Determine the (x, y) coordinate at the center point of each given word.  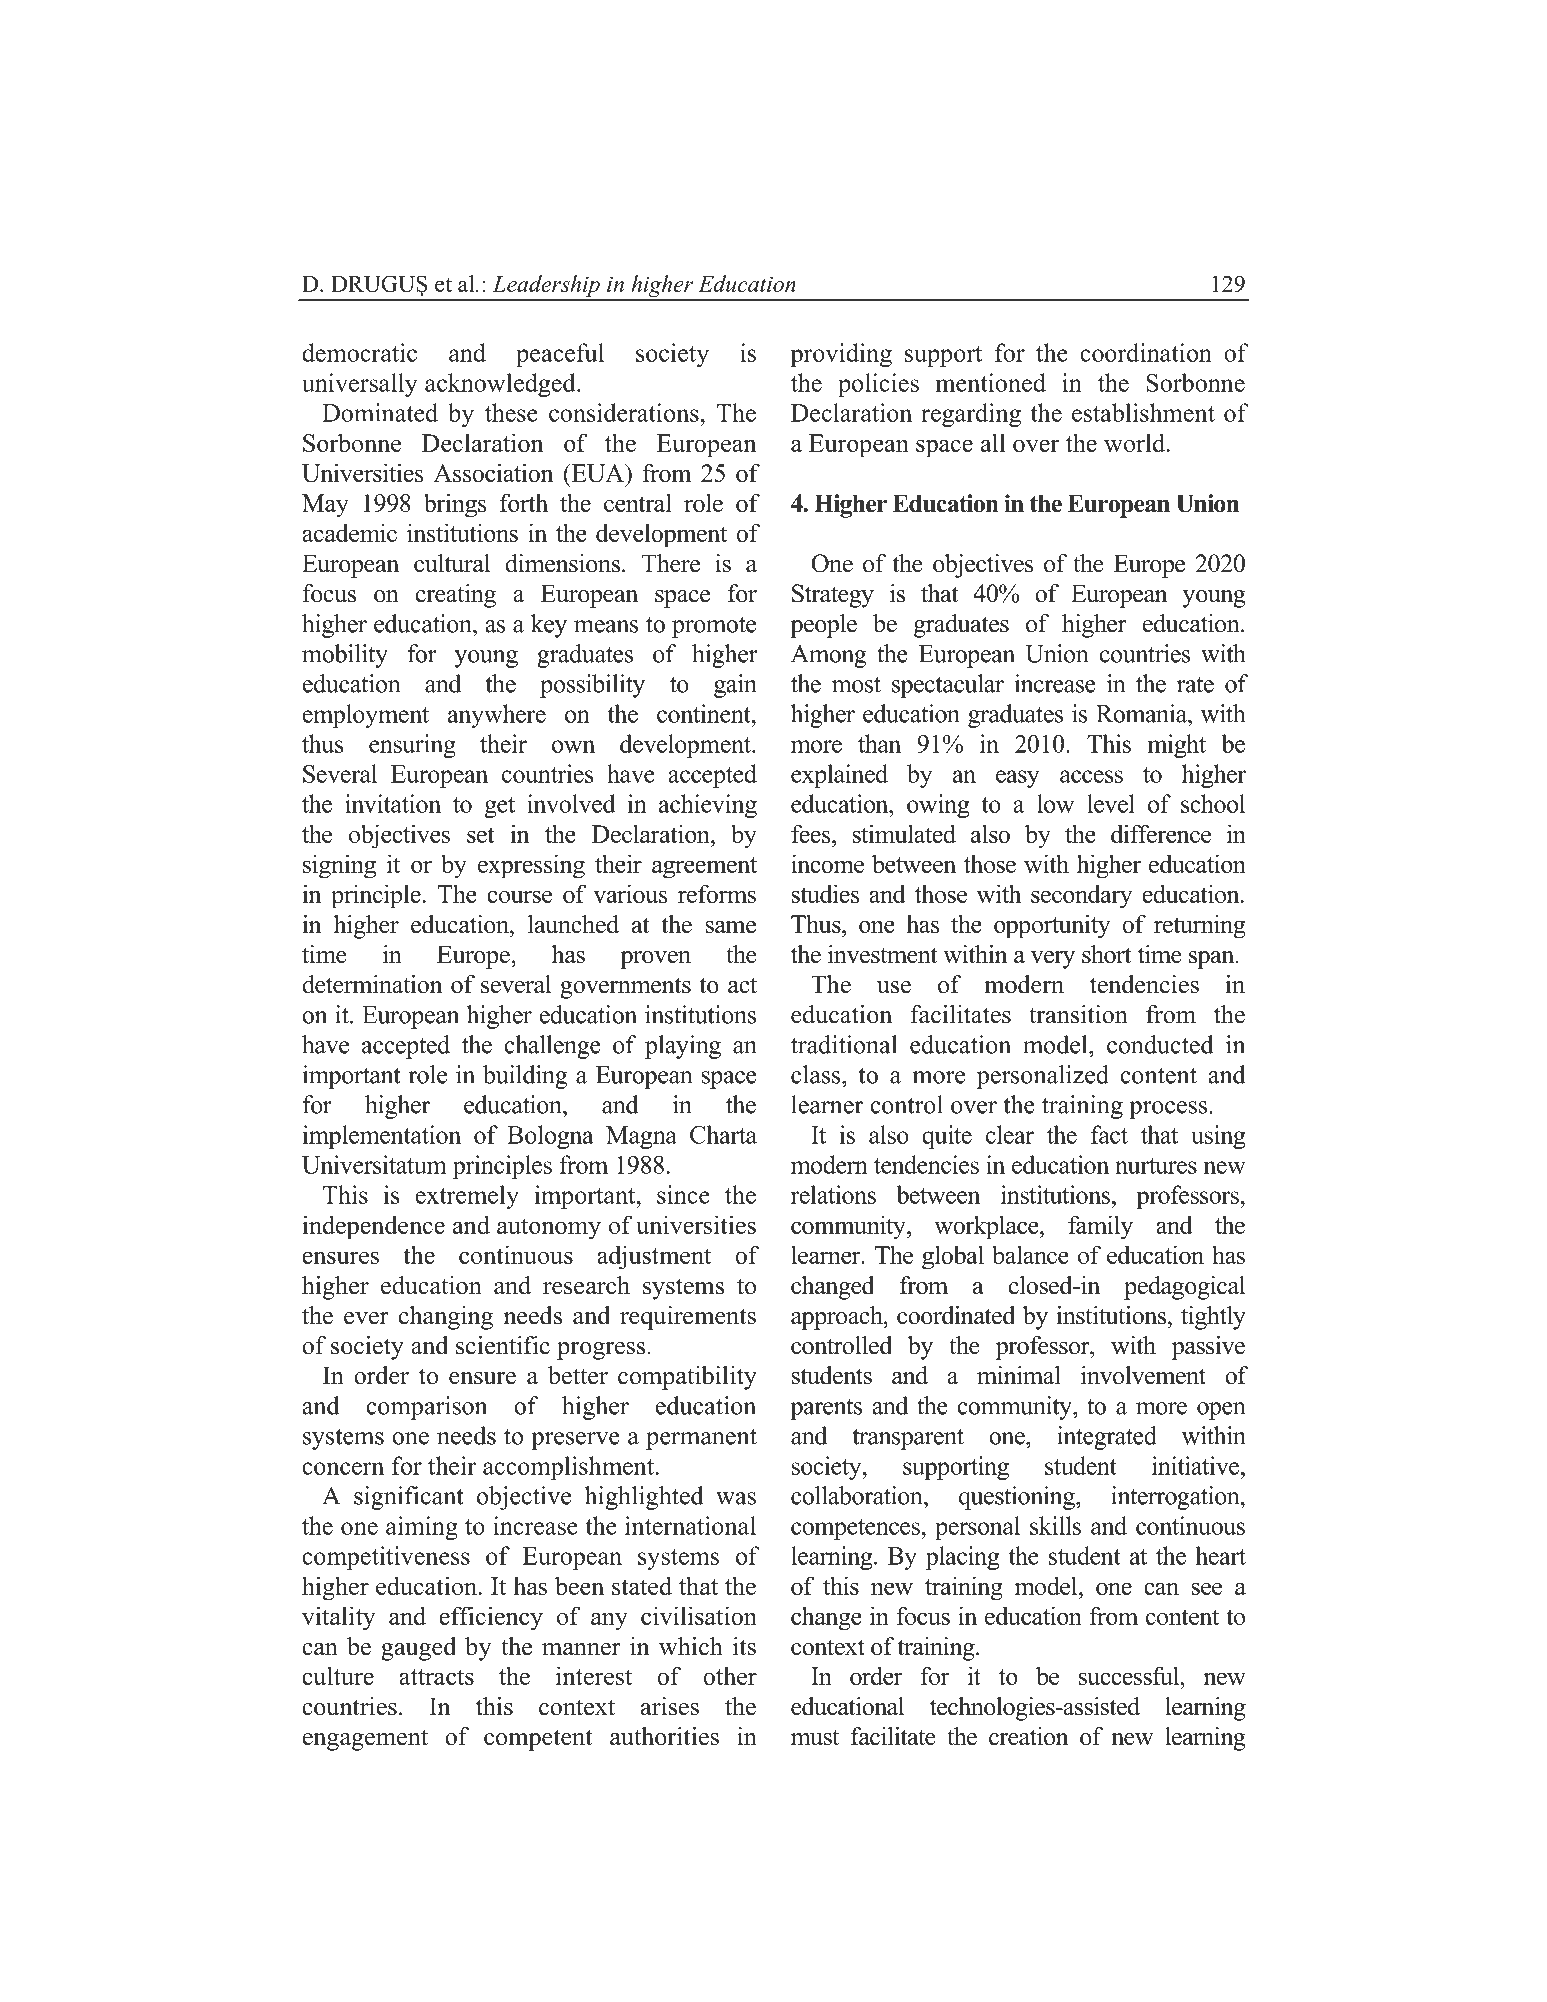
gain (735, 686)
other (730, 1675)
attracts (436, 1677)
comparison (426, 1408)
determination (372, 984)
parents (826, 1409)
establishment (1143, 412)
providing (841, 355)
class (817, 1074)
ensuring (412, 746)
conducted (1160, 1044)
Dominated (380, 412)
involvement (1143, 1375)
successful (1130, 1675)
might (1177, 746)
